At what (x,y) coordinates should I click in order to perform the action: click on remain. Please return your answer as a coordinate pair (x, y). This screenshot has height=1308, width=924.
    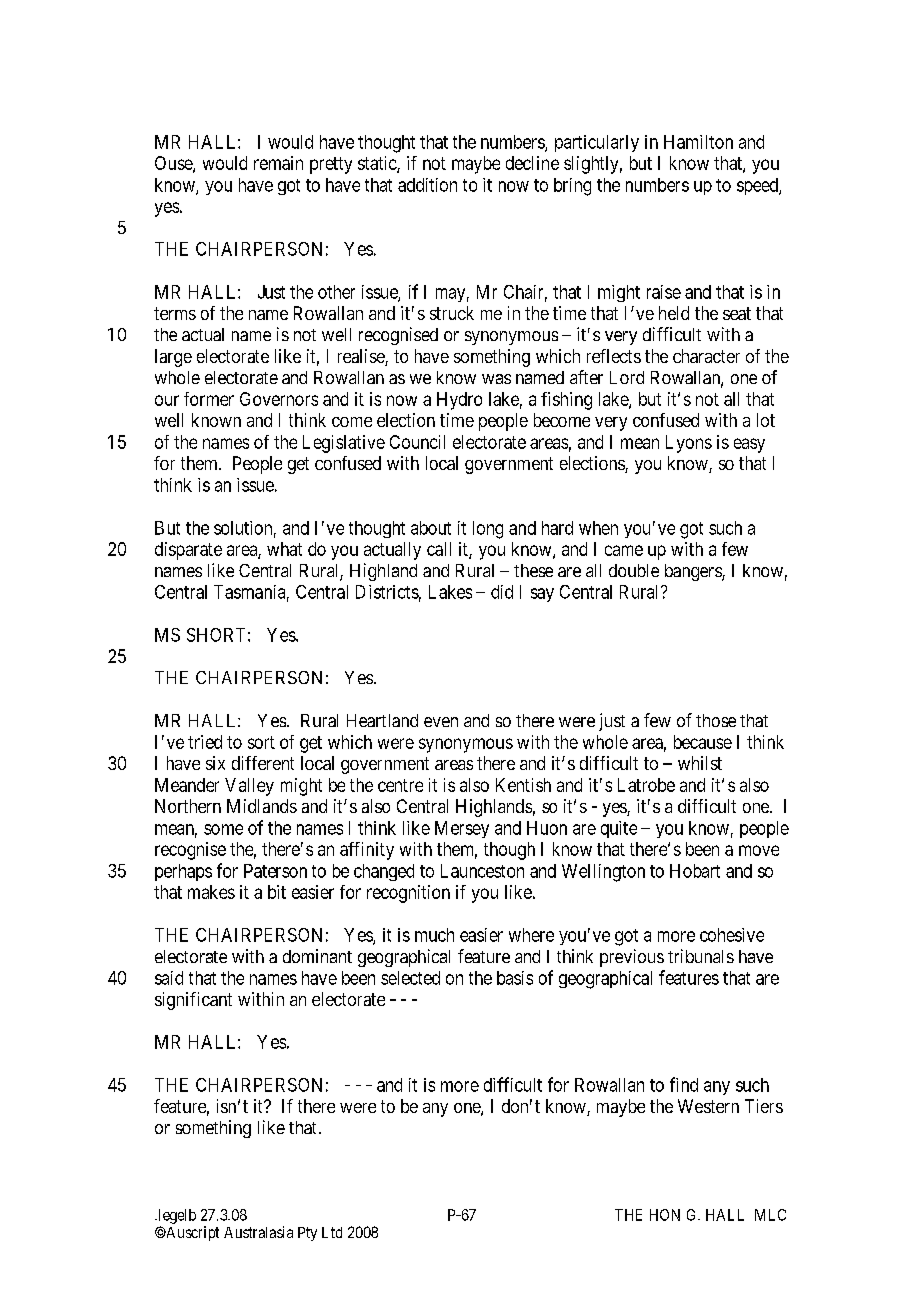
    Looking at the image, I should click on (278, 163).
